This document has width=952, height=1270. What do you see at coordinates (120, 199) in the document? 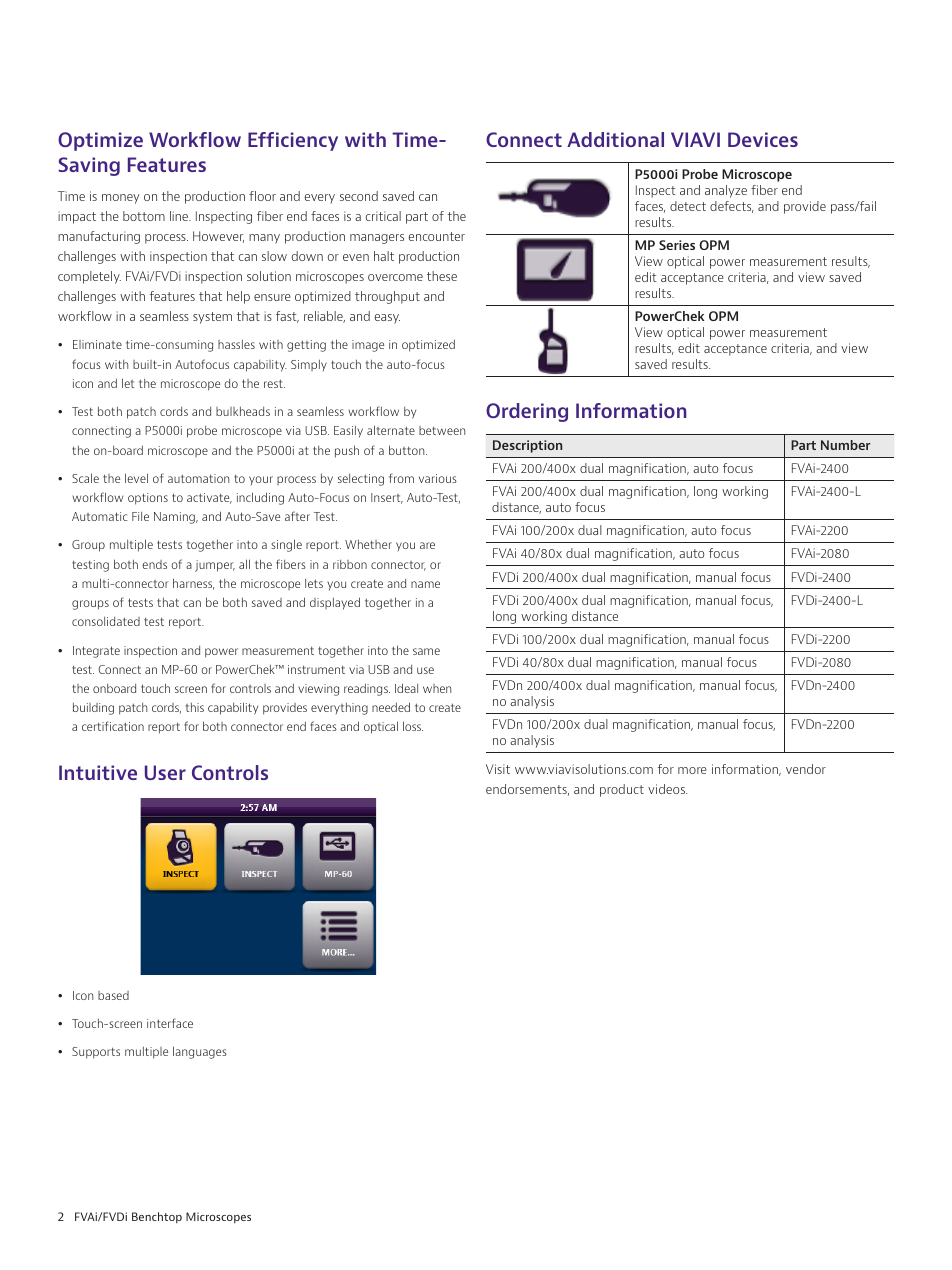
I see `money` at bounding box center [120, 199].
